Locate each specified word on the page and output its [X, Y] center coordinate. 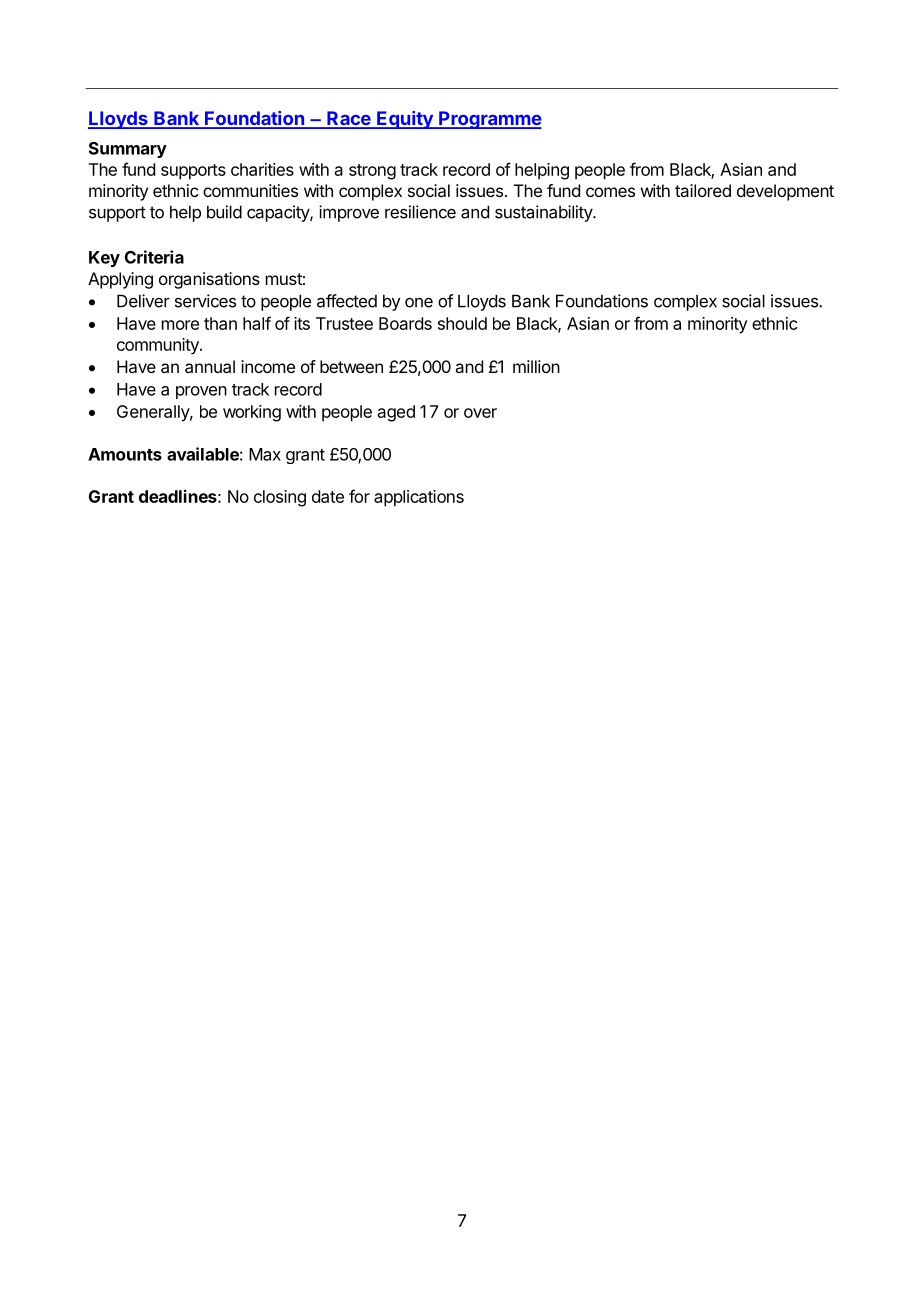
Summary [128, 150]
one [419, 303]
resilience [420, 212]
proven [201, 392]
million [536, 366]
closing [280, 498]
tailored [703, 190]
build [224, 212]
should [462, 323]
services [205, 301]
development [785, 192]
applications [419, 498]
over [480, 413]
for [359, 496]
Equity [405, 120]
